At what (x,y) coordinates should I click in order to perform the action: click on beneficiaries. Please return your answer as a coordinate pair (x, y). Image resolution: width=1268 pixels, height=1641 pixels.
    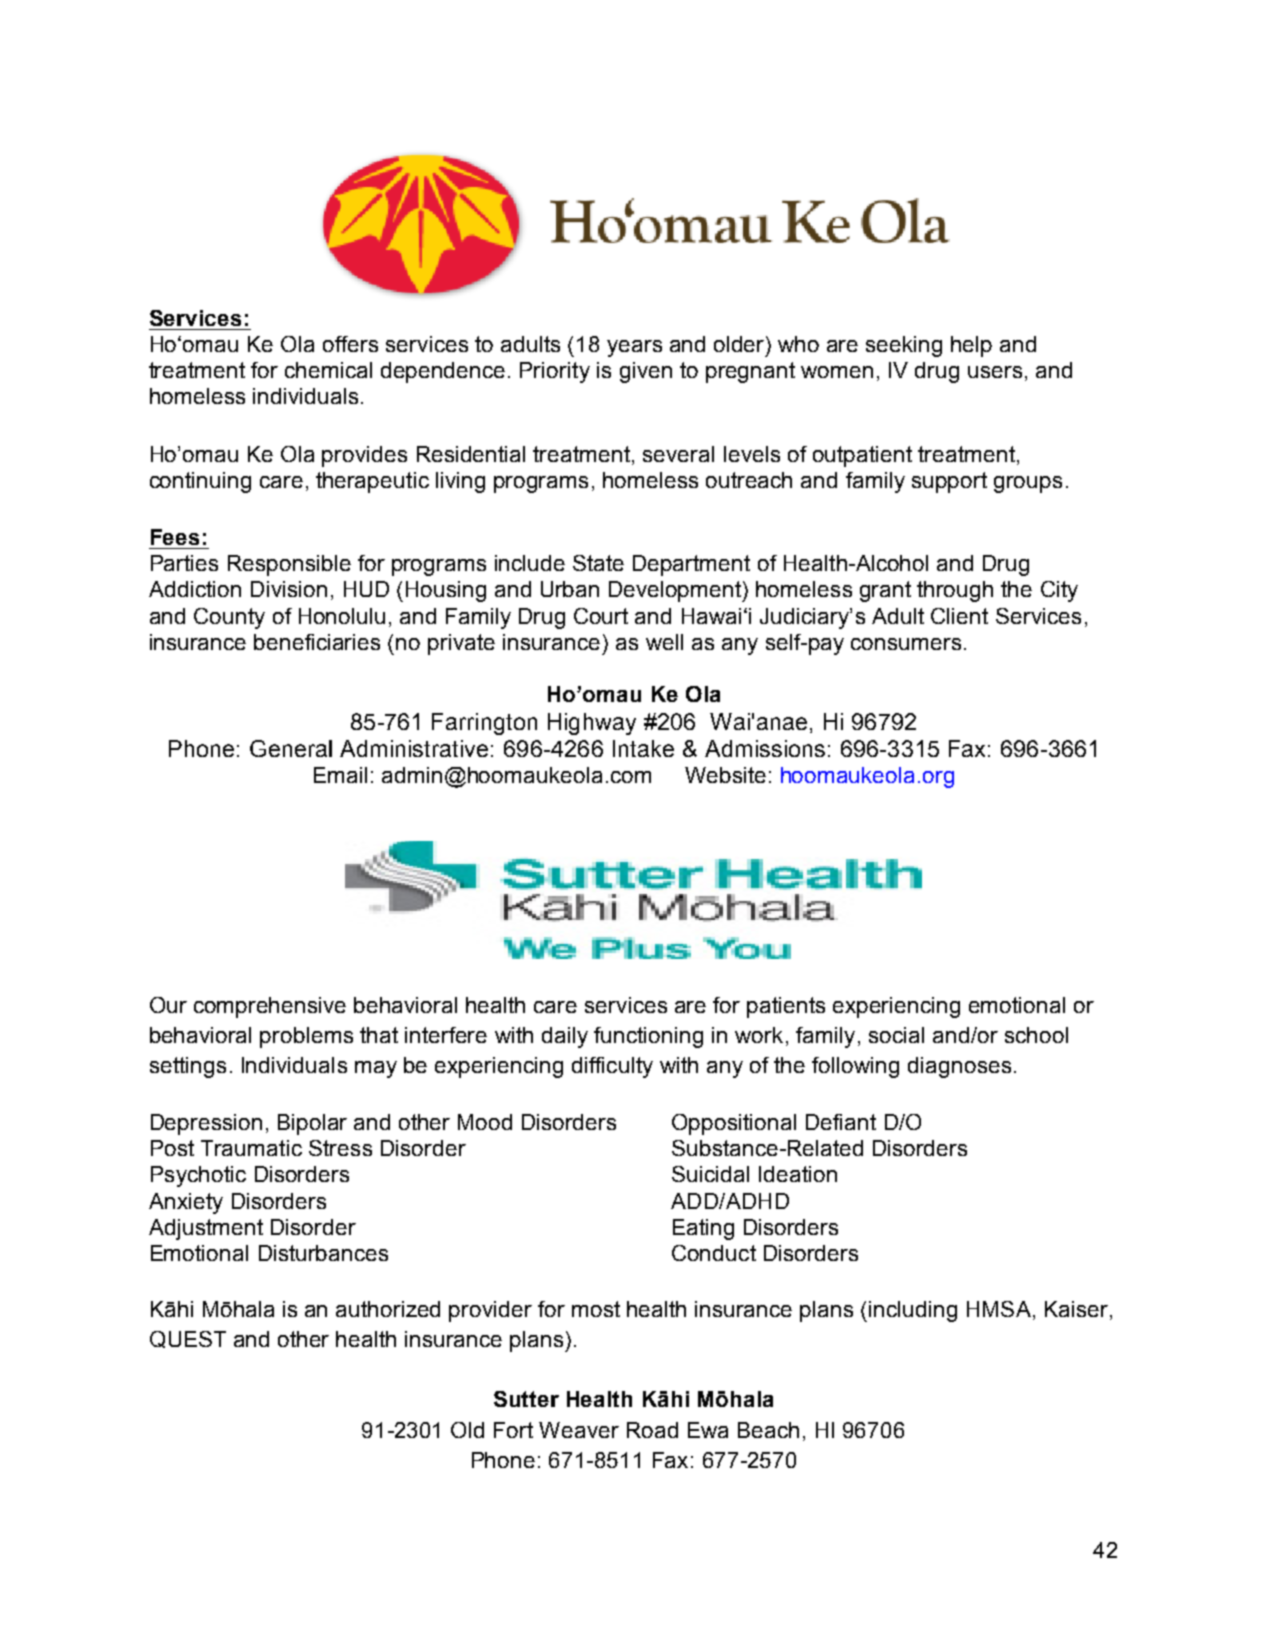
    Looking at the image, I should click on (317, 642).
